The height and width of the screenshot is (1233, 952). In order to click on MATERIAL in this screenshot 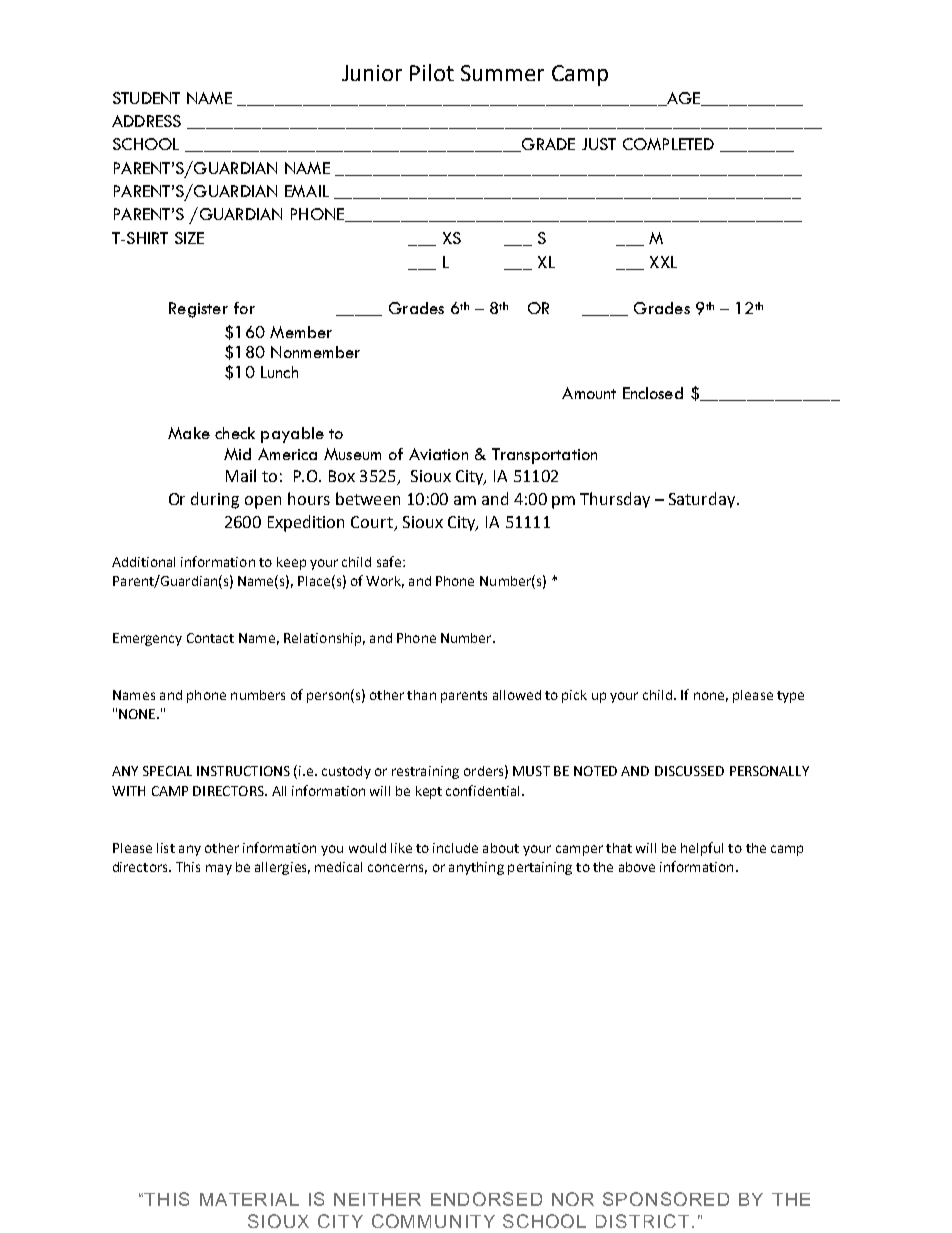, I will do `click(249, 1199)`.
